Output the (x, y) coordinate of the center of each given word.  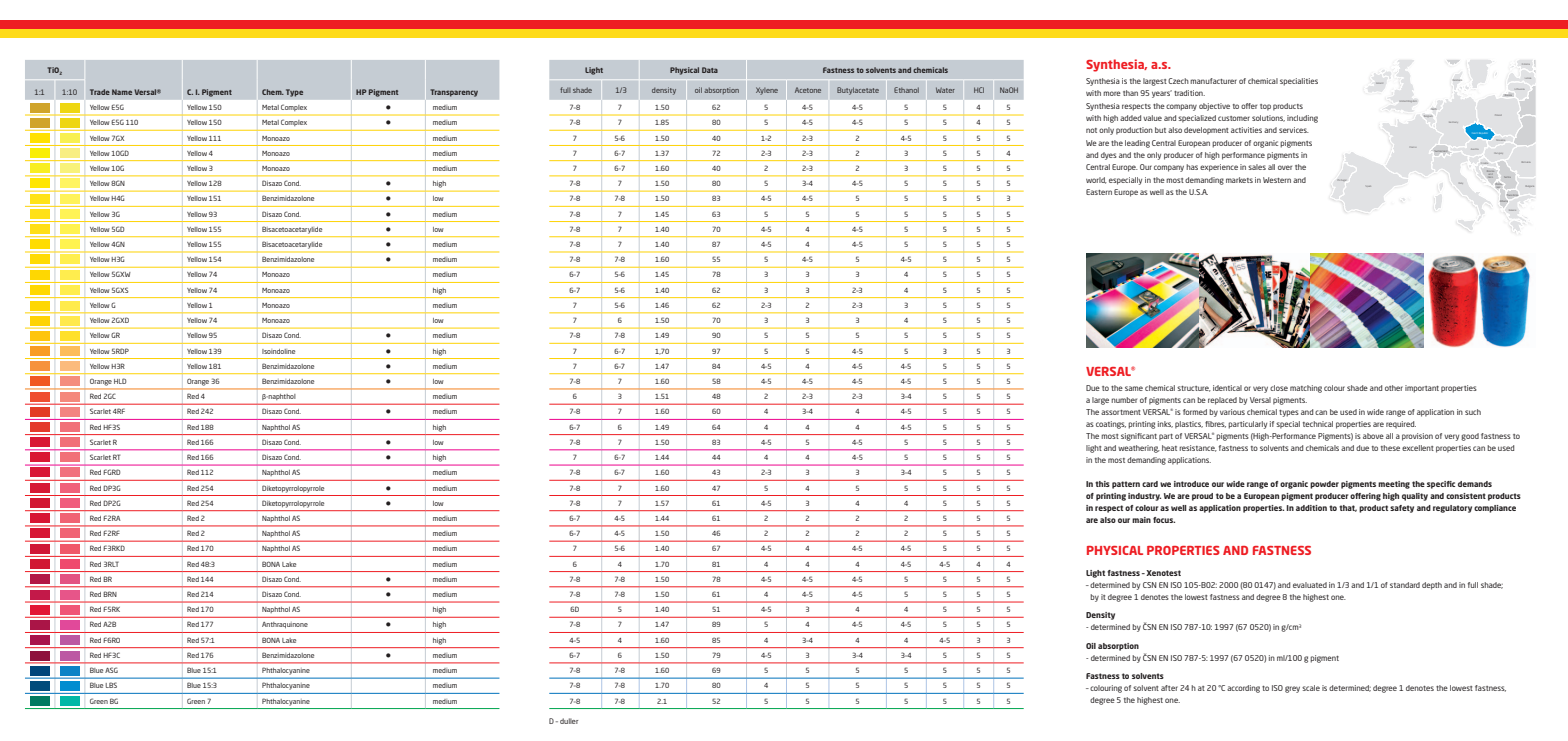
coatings (1111, 425)
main (1141, 520)
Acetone (808, 90)
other (1394, 388)
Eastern (1099, 192)
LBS (111, 685)
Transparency (454, 93)
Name (122, 92)
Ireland (1379, 83)
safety (1402, 509)
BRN (110, 594)
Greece (1512, 210)
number (1124, 400)
